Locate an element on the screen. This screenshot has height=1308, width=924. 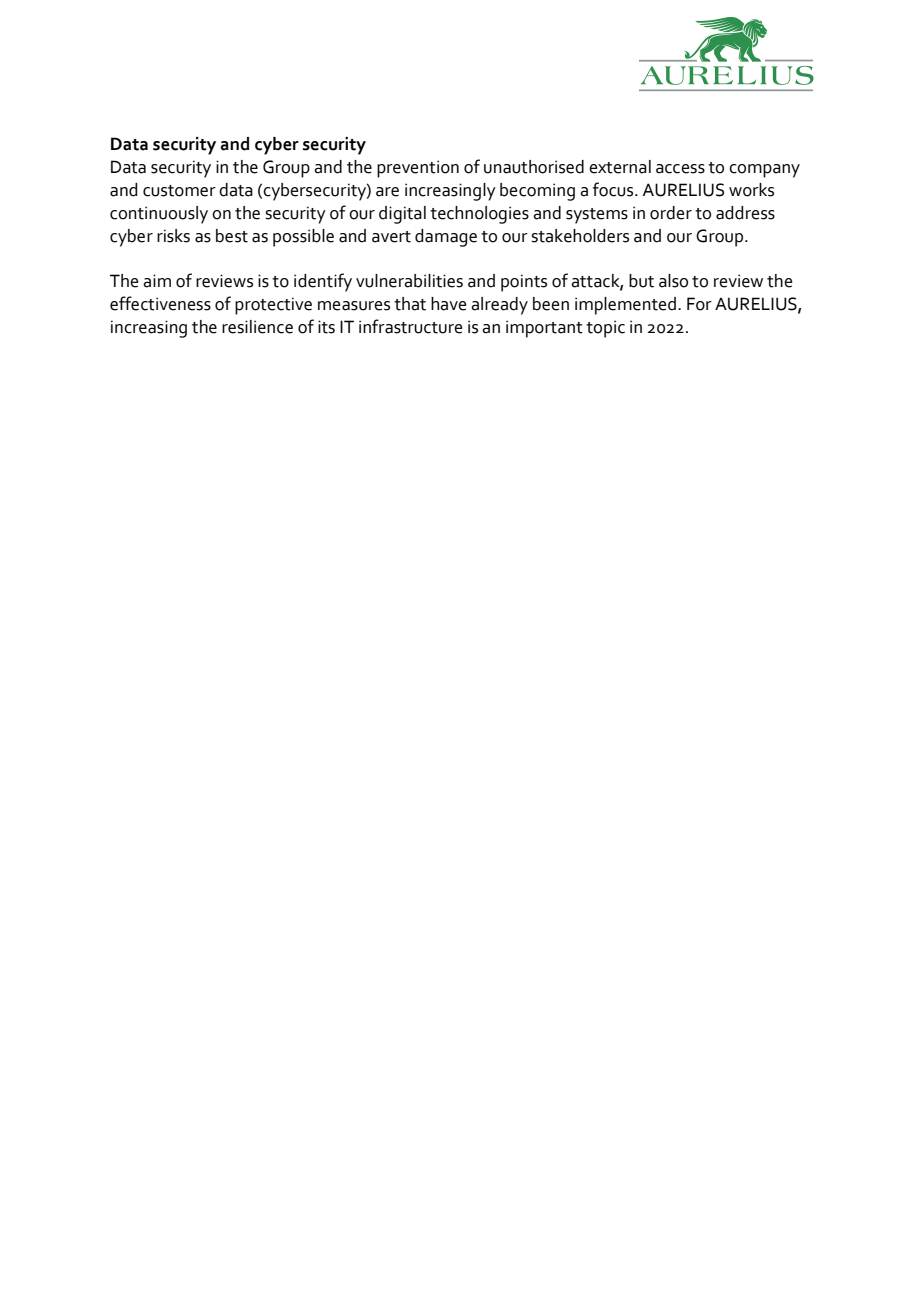
damage is located at coordinates (446, 238).
